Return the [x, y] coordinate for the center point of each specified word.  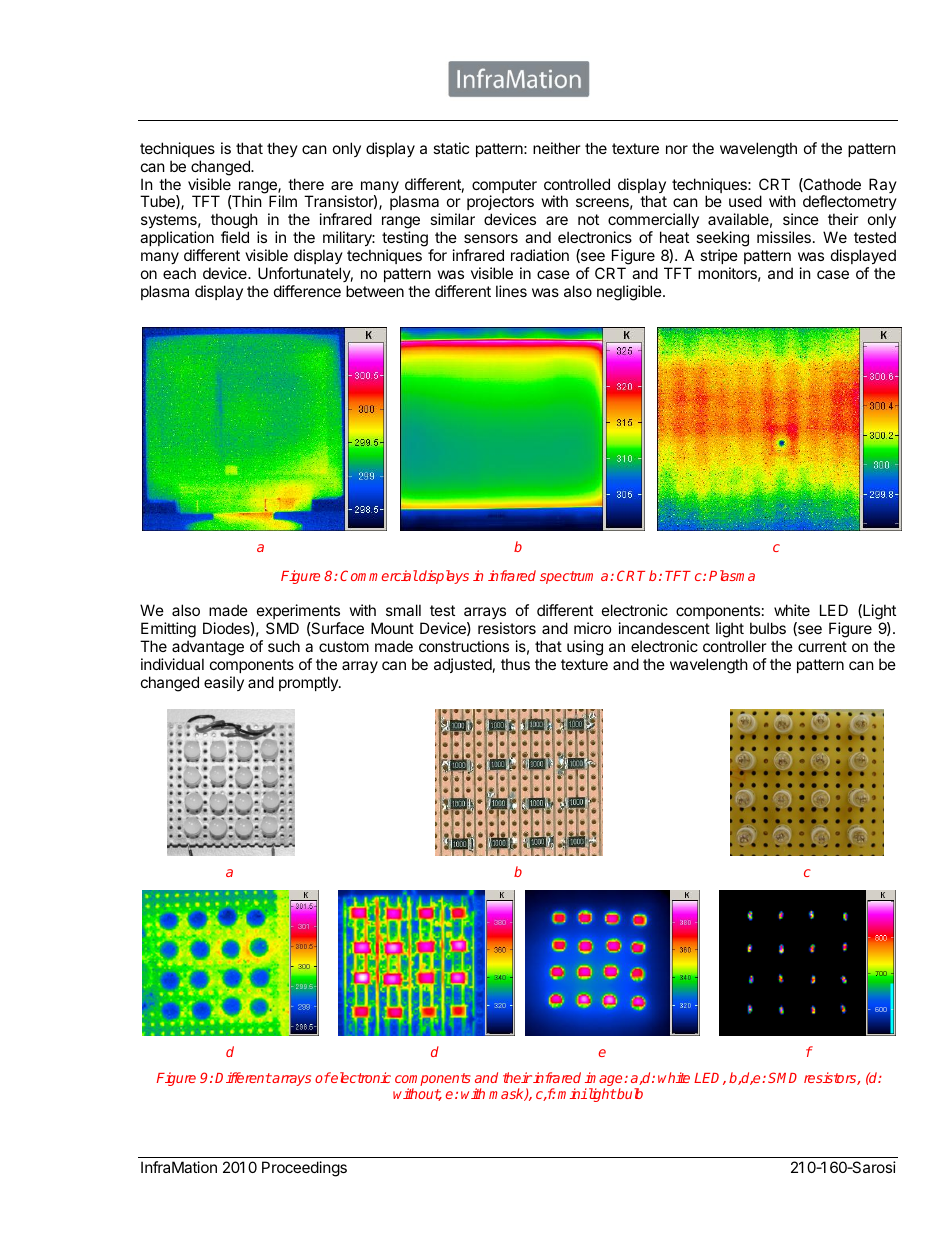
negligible [630, 293]
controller [735, 646]
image [605, 1080]
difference [307, 291]
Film [283, 201]
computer [504, 187]
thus [515, 664]
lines [511, 291]
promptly [309, 683]
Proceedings [304, 1169]
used [745, 201]
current [822, 646]
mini [572, 1093]
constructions [464, 646]
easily [224, 683]
